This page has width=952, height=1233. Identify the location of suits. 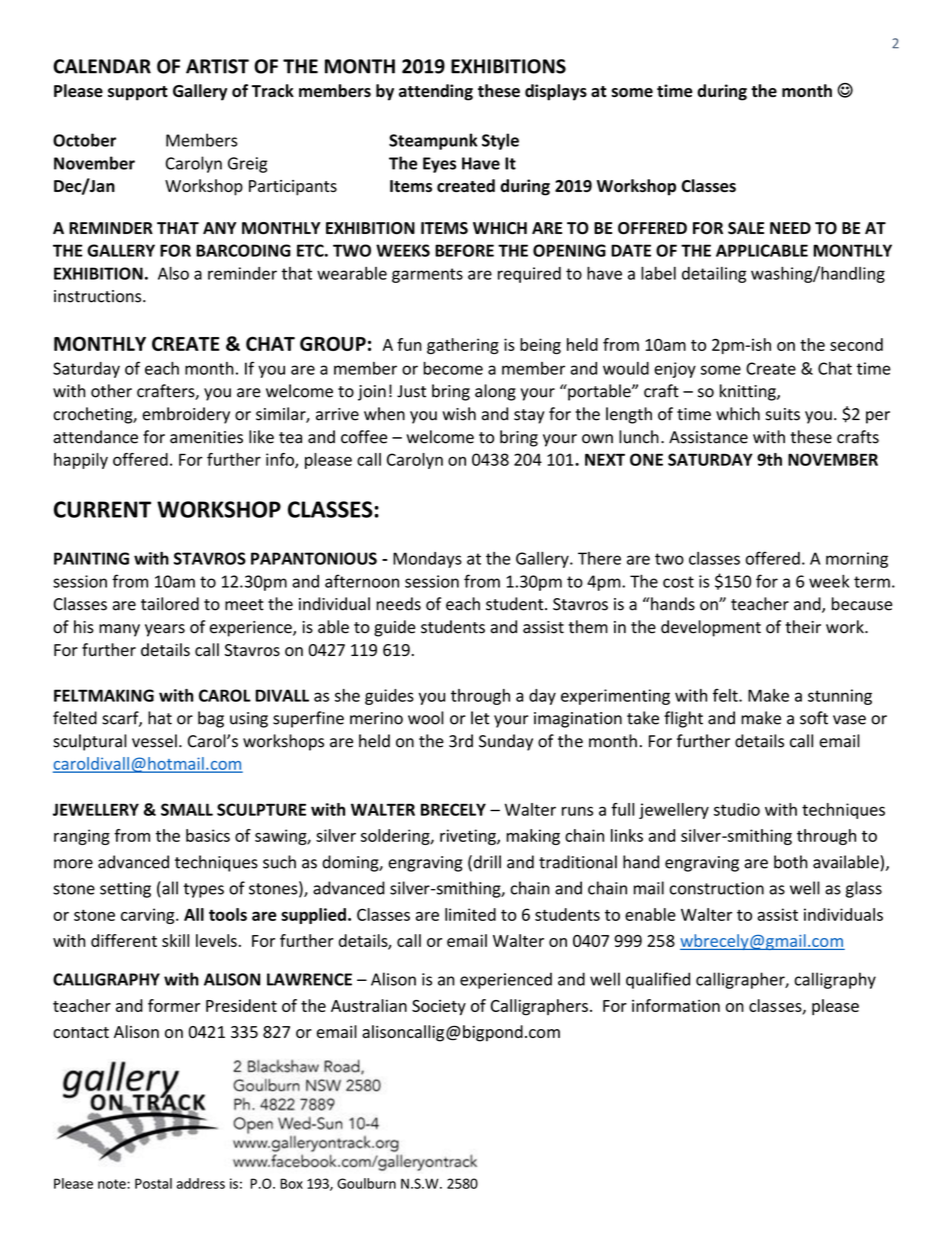
(782, 414).
